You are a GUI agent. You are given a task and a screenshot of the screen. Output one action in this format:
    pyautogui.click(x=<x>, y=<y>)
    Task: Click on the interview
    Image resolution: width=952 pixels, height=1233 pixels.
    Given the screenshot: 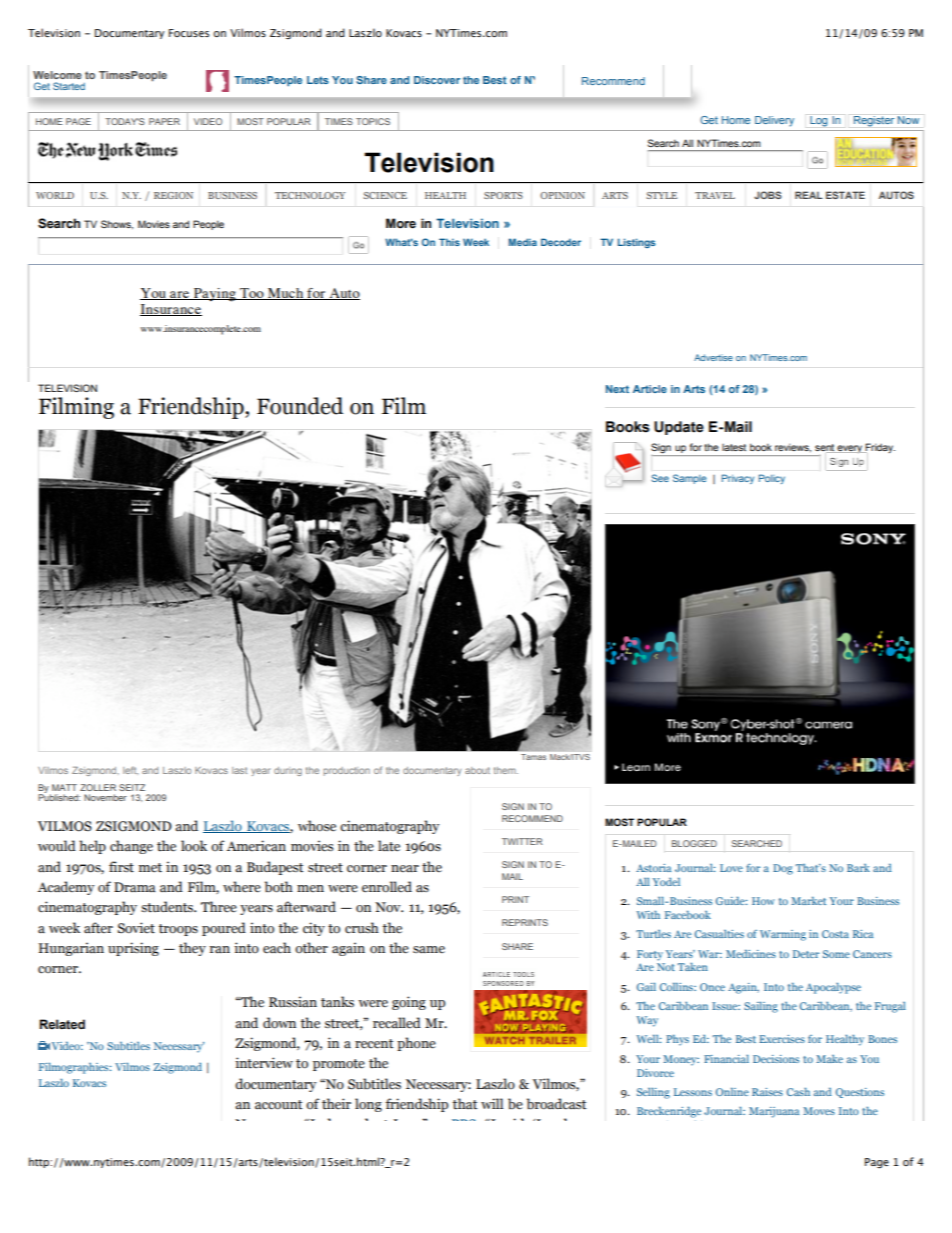 What is the action you would take?
    pyautogui.click(x=264, y=1063)
